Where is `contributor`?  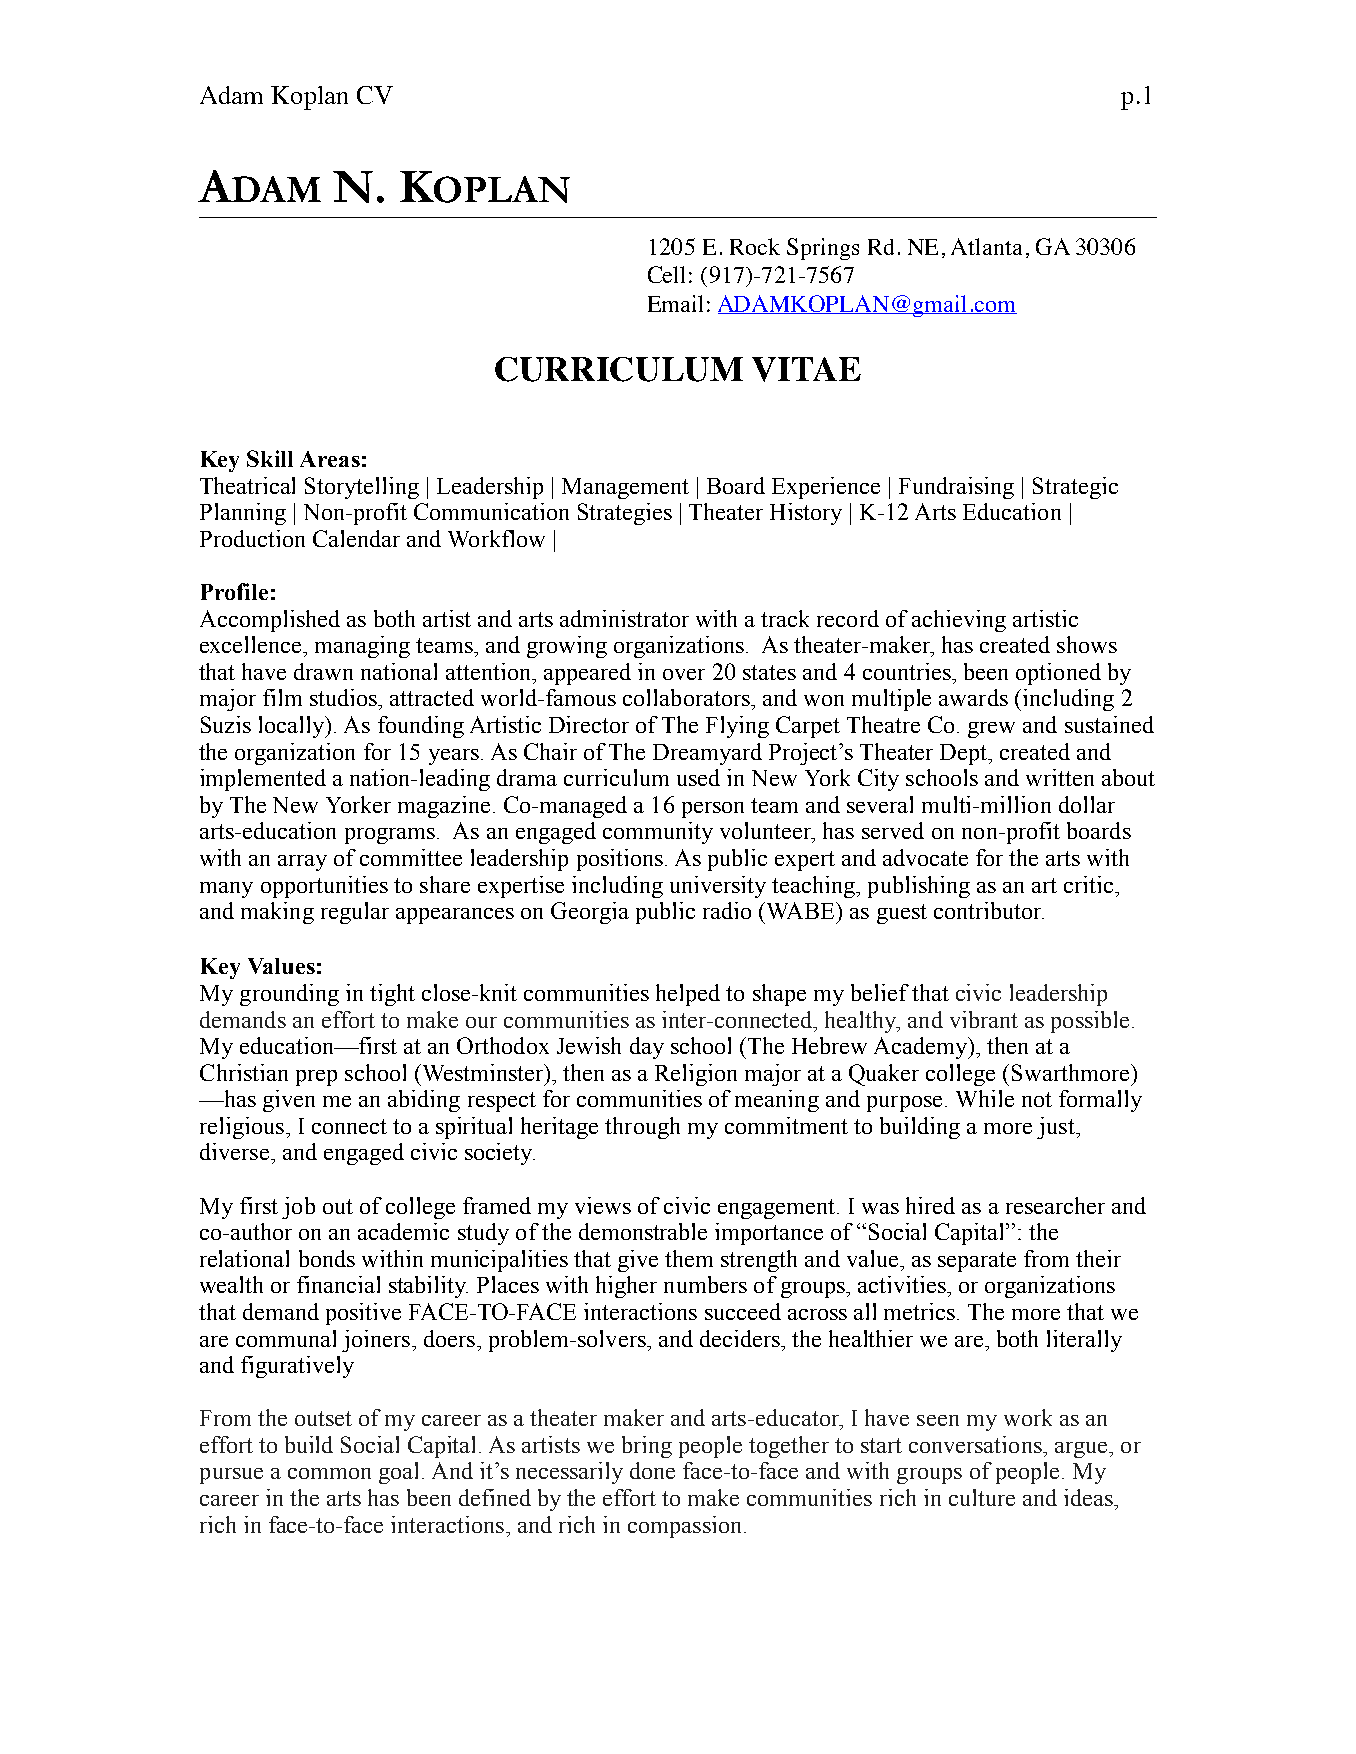
contributor is located at coordinates (989, 910).
